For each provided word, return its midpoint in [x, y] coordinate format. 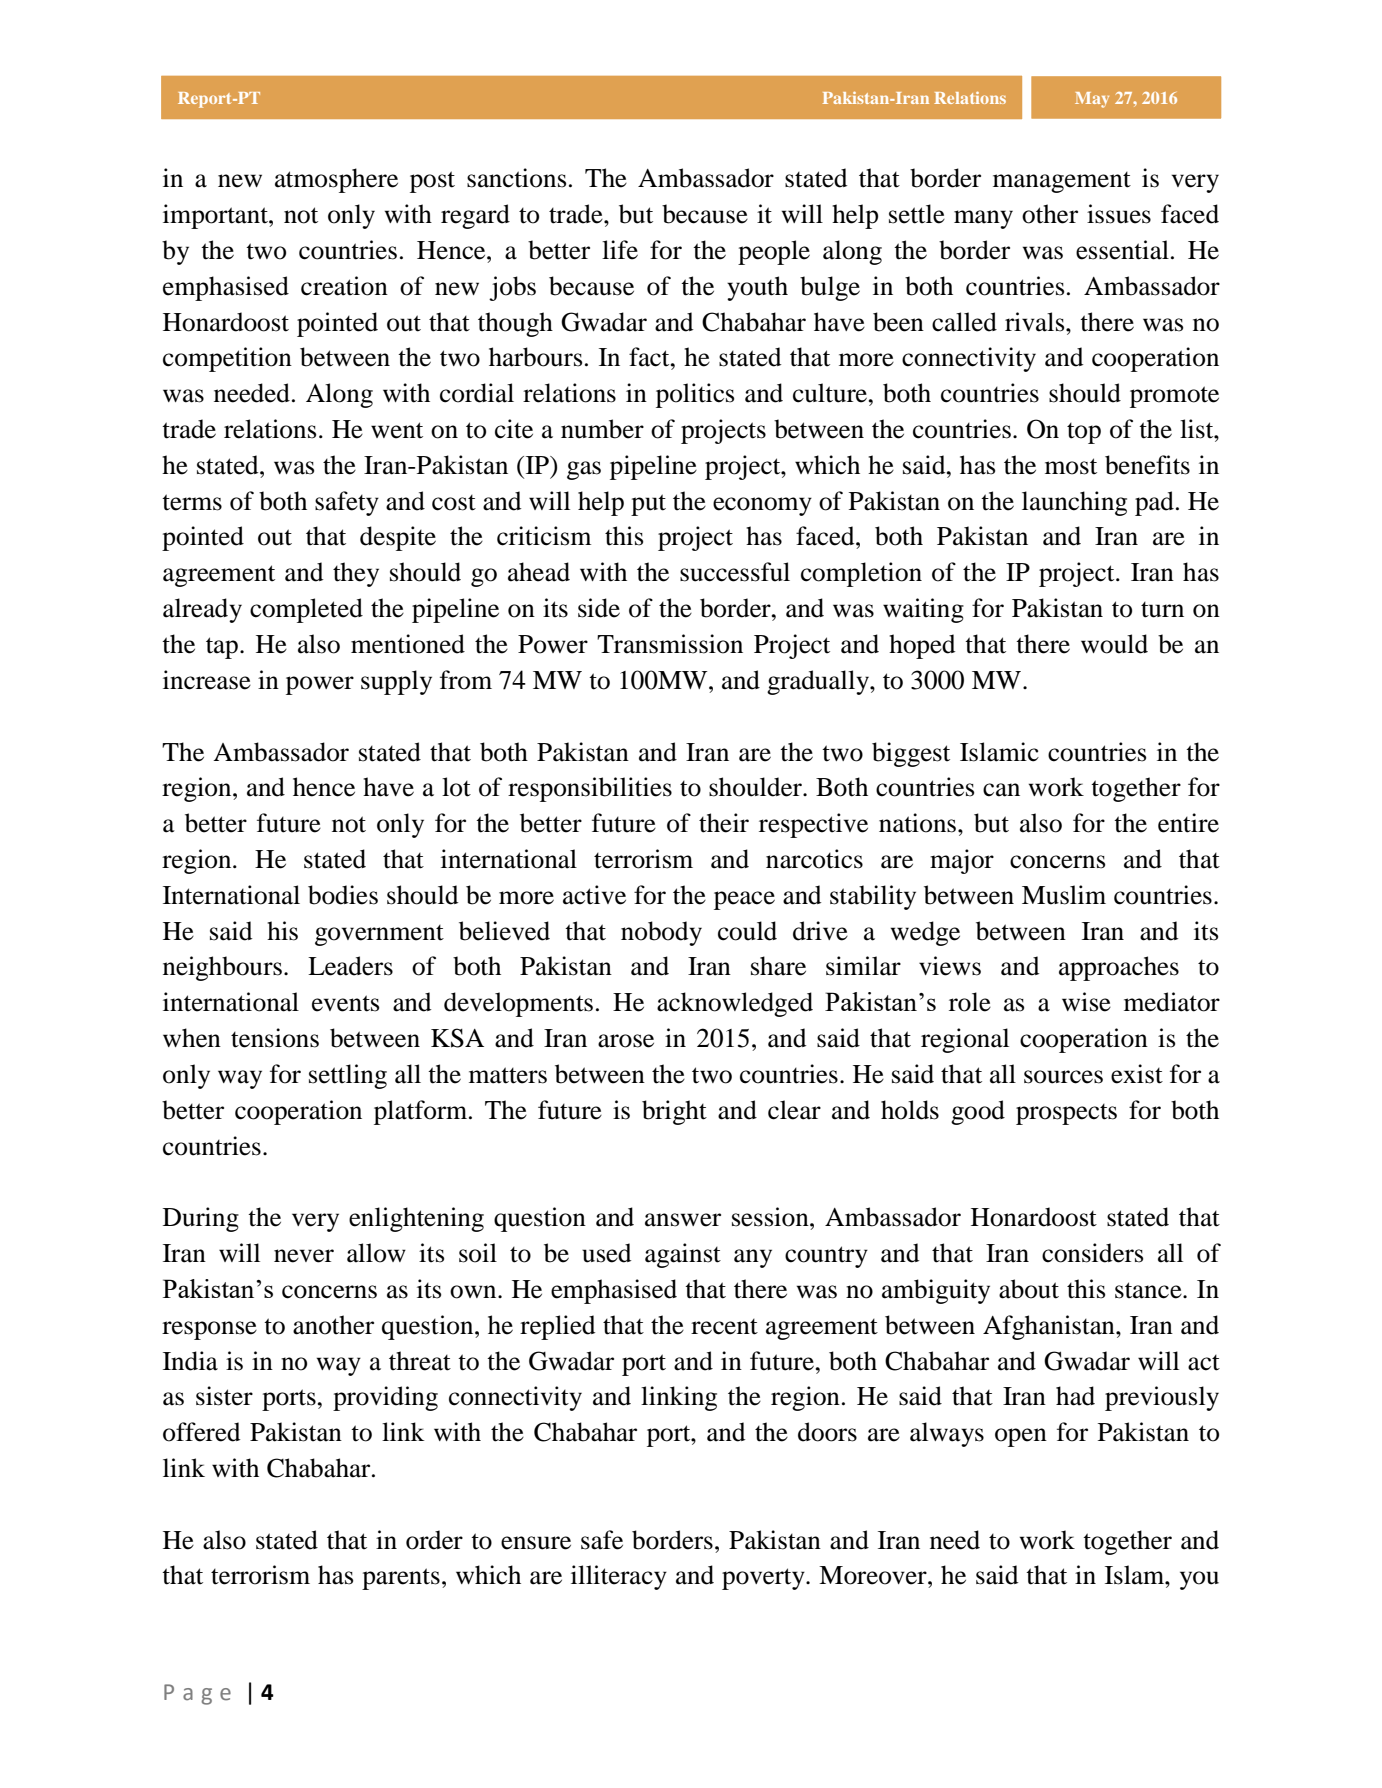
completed [306, 610]
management [1062, 182]
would [1114, 644]
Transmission [670, 644]
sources [1063, 1077]
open [1021, 1437]
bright [674, 1112]
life [620, 250]
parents [401, 1579]
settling [348, 1076]
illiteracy [619, 1577]
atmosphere [336, 180]
